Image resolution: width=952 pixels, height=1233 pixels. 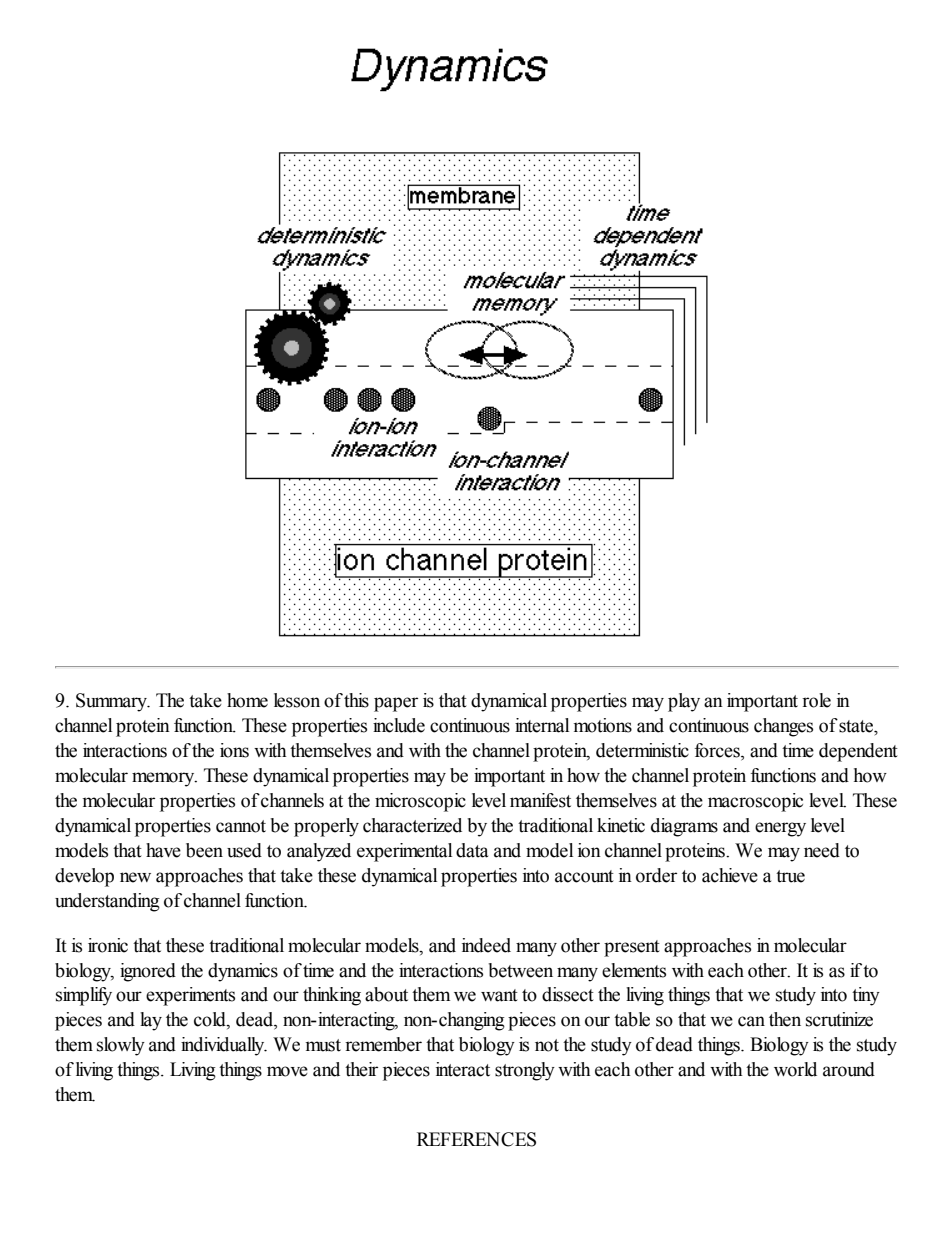 I want to click on understanding, so click(x=107, y=902).
